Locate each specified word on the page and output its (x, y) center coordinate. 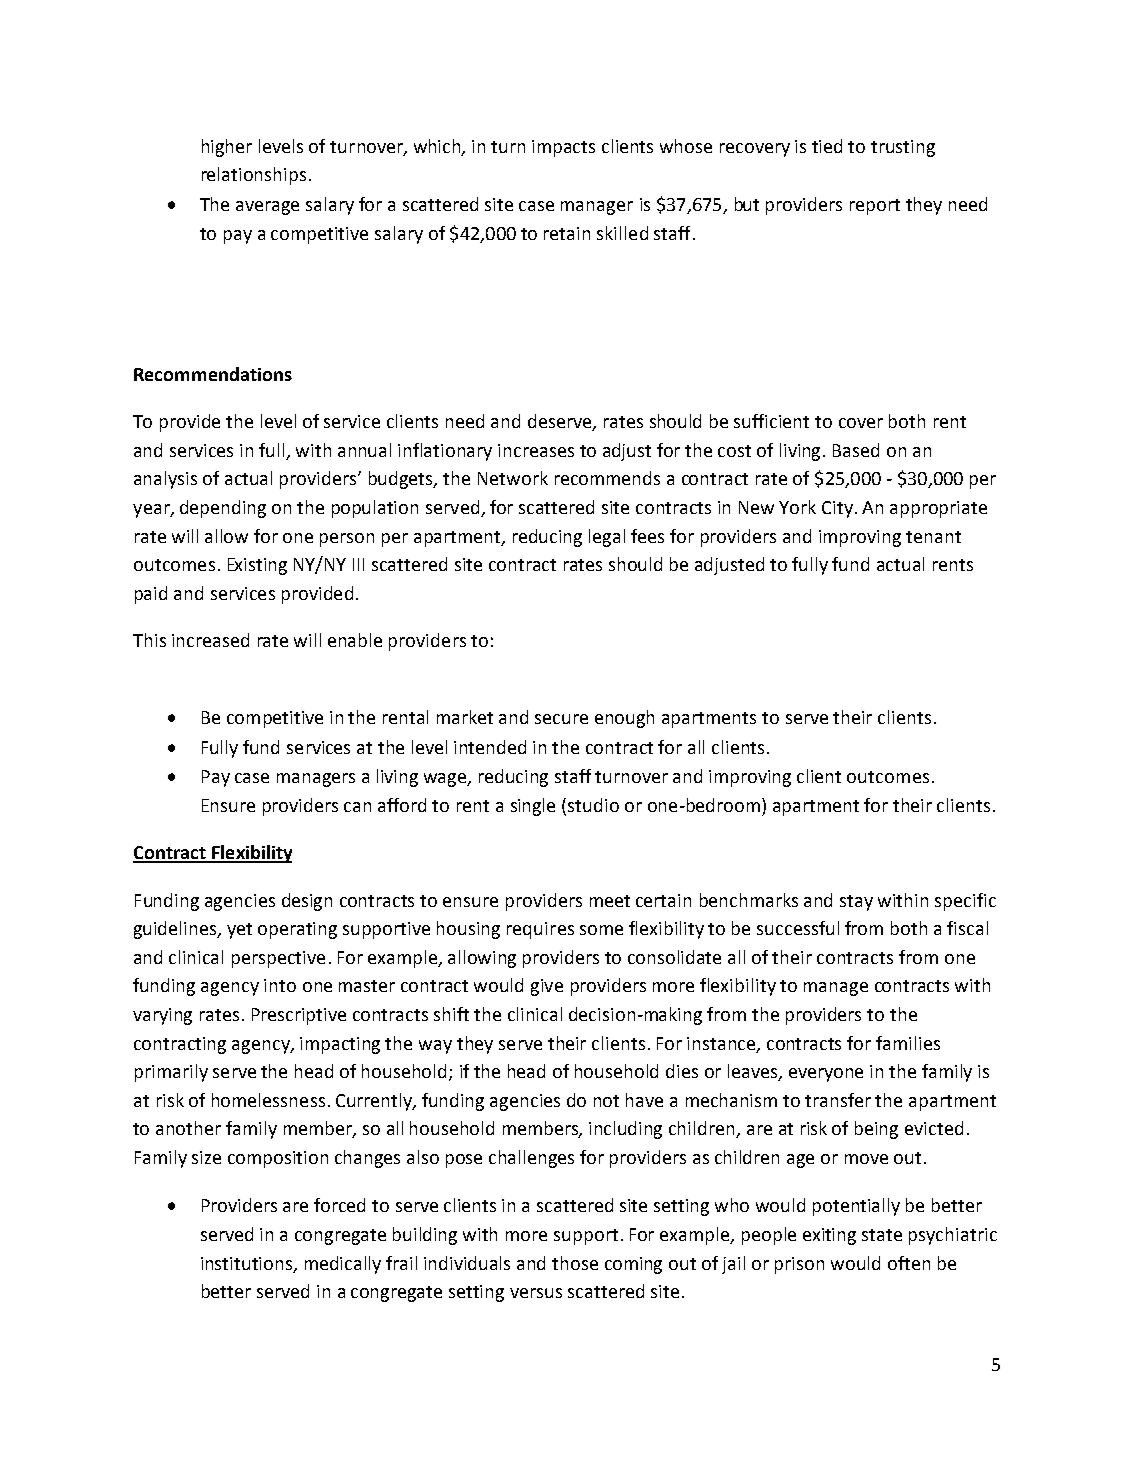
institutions (248, 1264)
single (533, 807)
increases (536, 450)
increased (210, 640)
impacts (563, 148)
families (908, 1043)
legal (607, 538)
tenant (933, 537)
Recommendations (213, 374)
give (547, 987)
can (357, 807)
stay (856, 903)
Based (856, 450)
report (875, 207)
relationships (254, 176)
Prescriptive (299, 1016)
